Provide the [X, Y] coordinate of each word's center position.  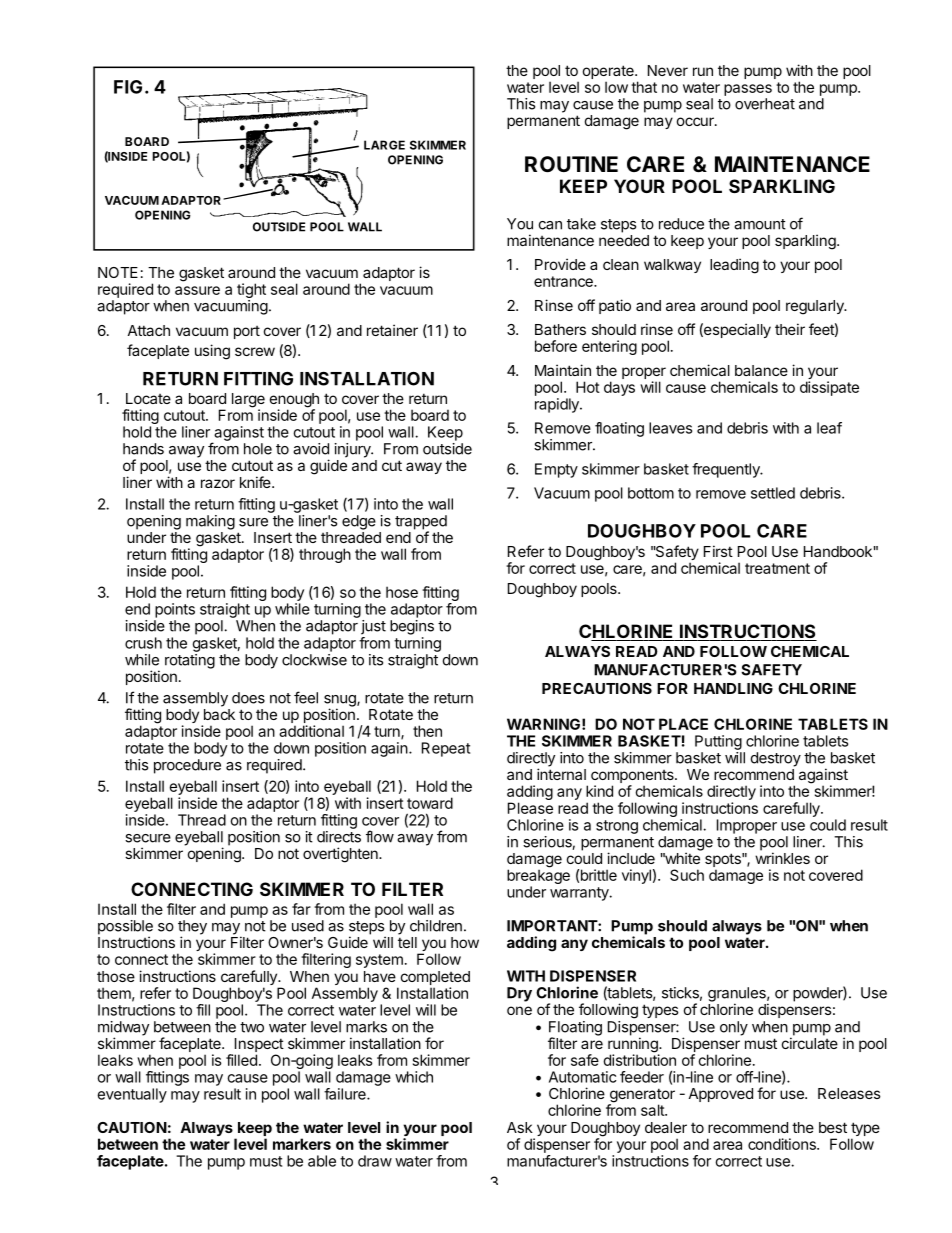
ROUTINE [571, 164]
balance [761, 370]
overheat [765, 104]
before [556, 346]
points [175, 610]
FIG [128, 87]
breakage [538, 877]
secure [148, 838]
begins [412, 627]
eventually [132, 1095]
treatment [777, 568]
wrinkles [782, 858]
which [414, 1077]
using [212, 352]
